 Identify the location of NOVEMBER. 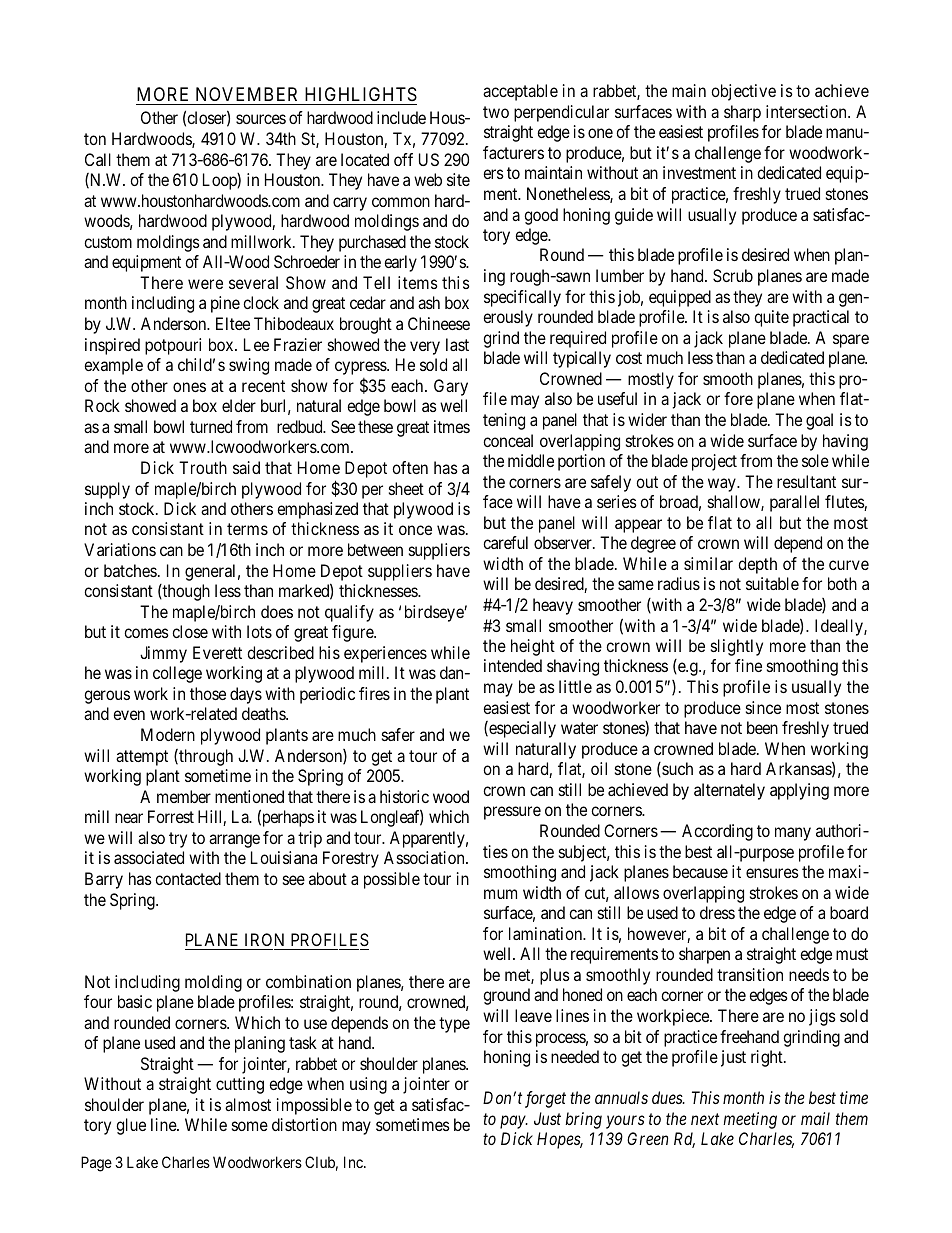
(247, 96).
